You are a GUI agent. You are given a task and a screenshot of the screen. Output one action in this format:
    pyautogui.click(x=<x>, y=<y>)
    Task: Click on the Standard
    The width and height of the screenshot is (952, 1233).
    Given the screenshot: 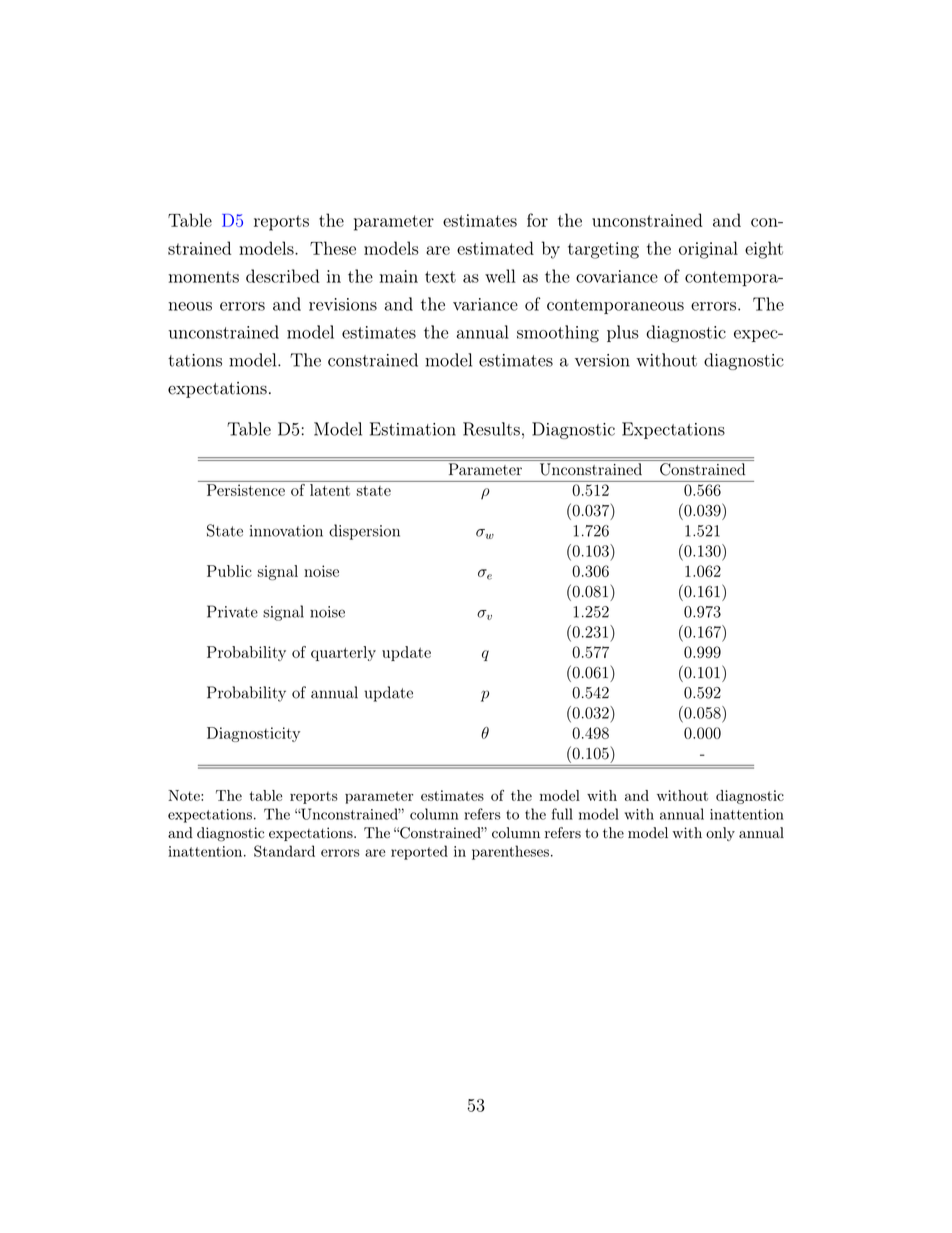 What is the action you would take?
    pyautogui.click(x=284, y=851)
